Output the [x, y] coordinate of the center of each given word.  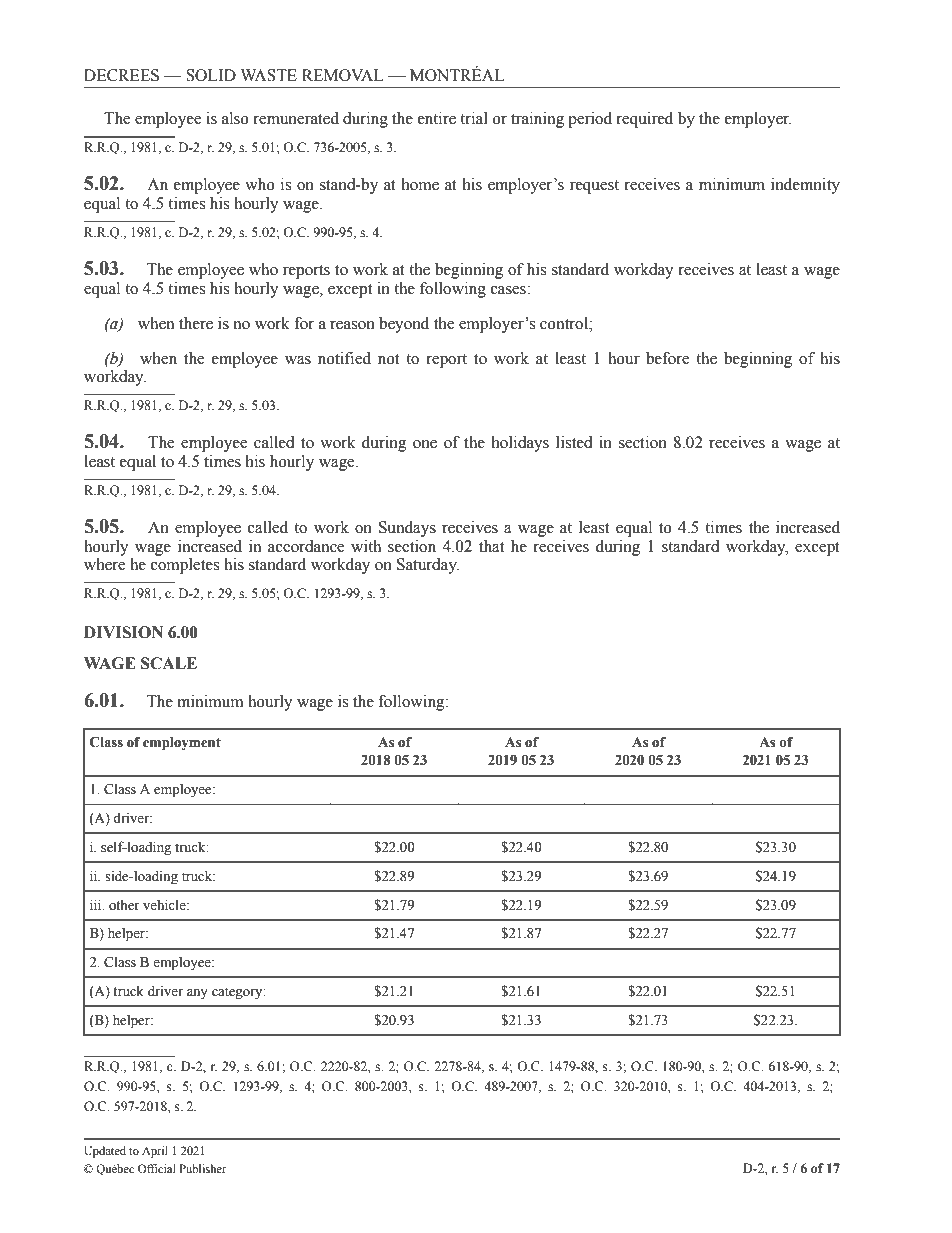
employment [182, 744]
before [667, 358]
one [425, 444]
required [644, 120]
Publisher [202, 1168]
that [491, 546]
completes [185, 564]
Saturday [428, 566]
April [155, 1152]
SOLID [211, 75]
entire [437, 118]
